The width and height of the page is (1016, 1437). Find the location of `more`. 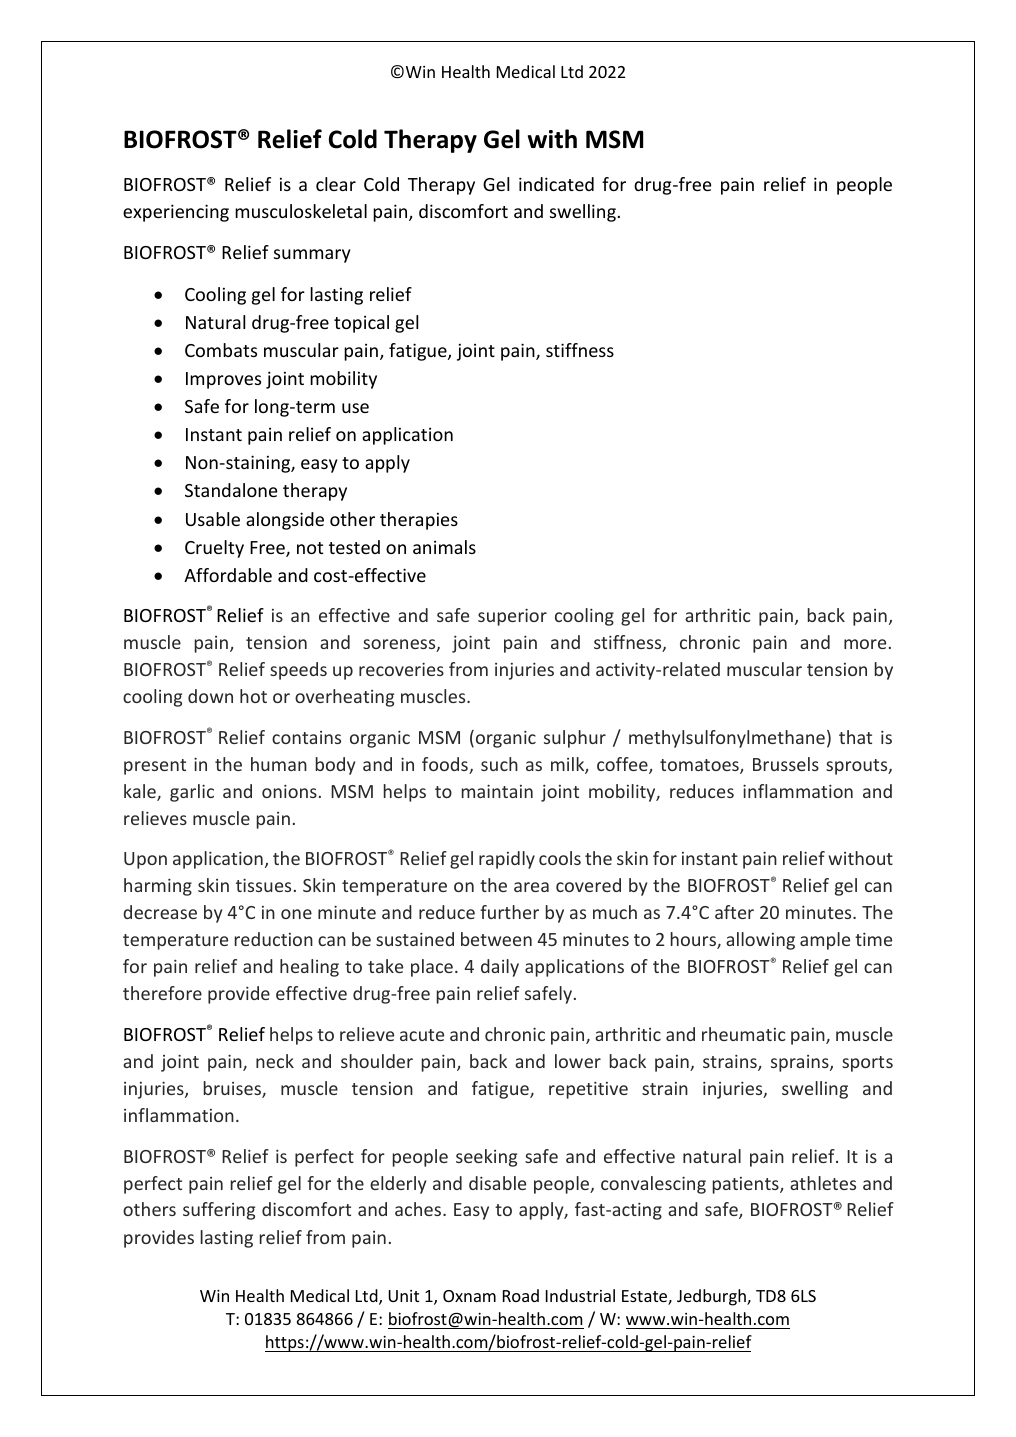

more is located at coordinates (865, 644).
